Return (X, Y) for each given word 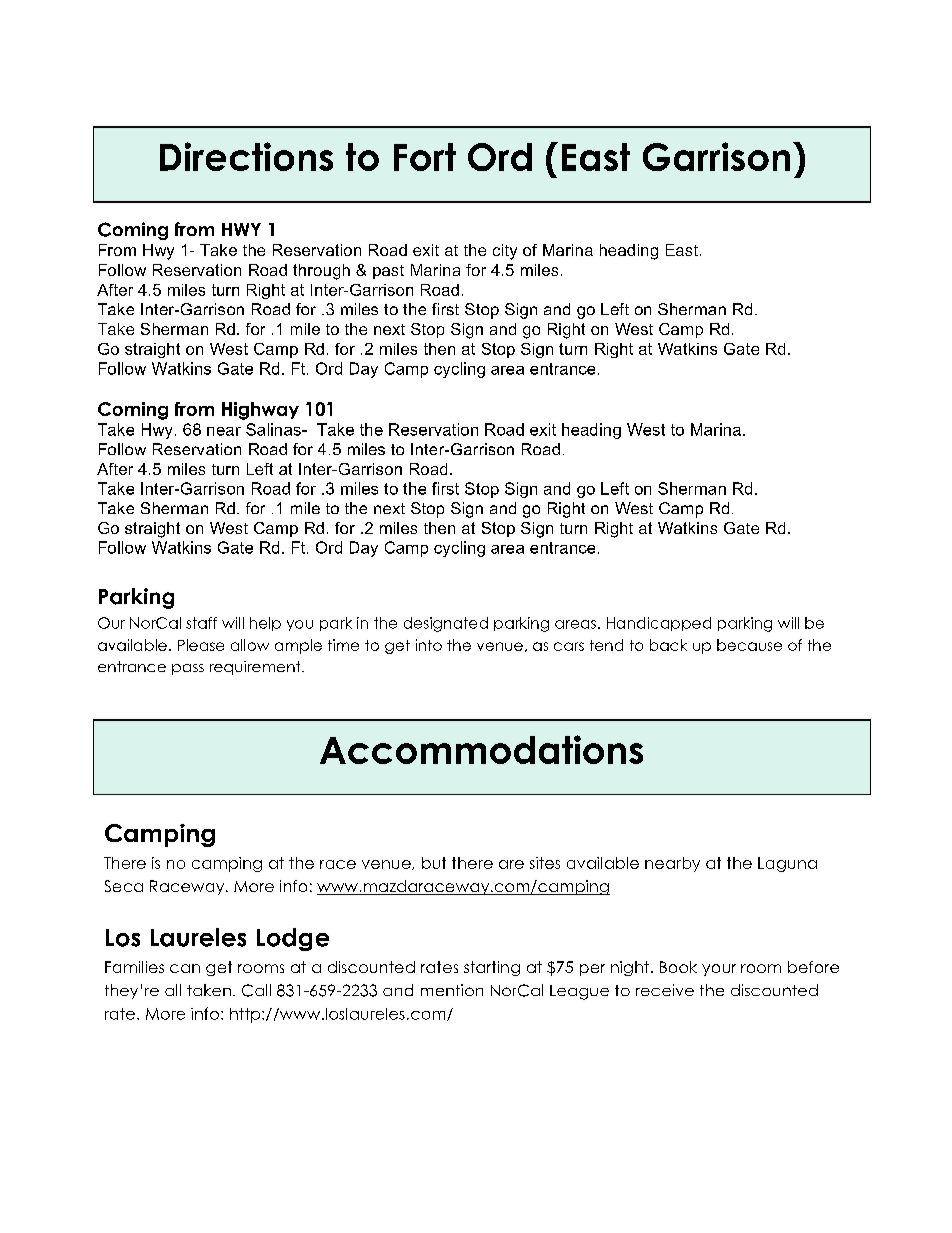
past (388, 272)
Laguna (787, 864)
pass (188, 669)
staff (201, 623)
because (749, 645)
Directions (246, 156)
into (429, 645)
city (505, 252)
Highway (260, 411)
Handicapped (659, 624)
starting (492, 968)
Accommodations (481, 749)
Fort (425, 157)
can (185, 968)
